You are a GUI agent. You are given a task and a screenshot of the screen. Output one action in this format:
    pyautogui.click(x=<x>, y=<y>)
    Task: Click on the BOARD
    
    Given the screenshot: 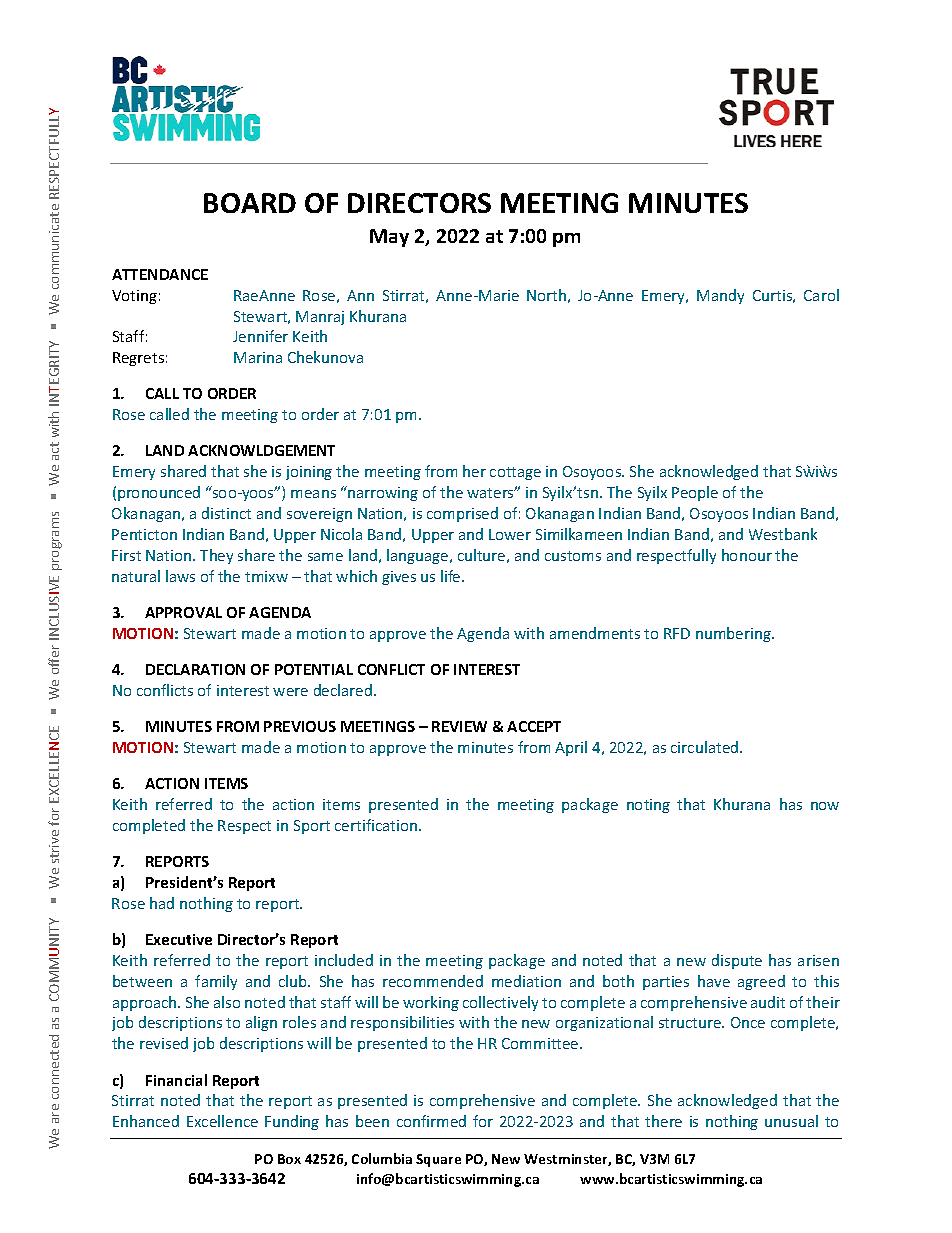 What is the action you would take?
    pyautogui.click(x=250, y=203)
